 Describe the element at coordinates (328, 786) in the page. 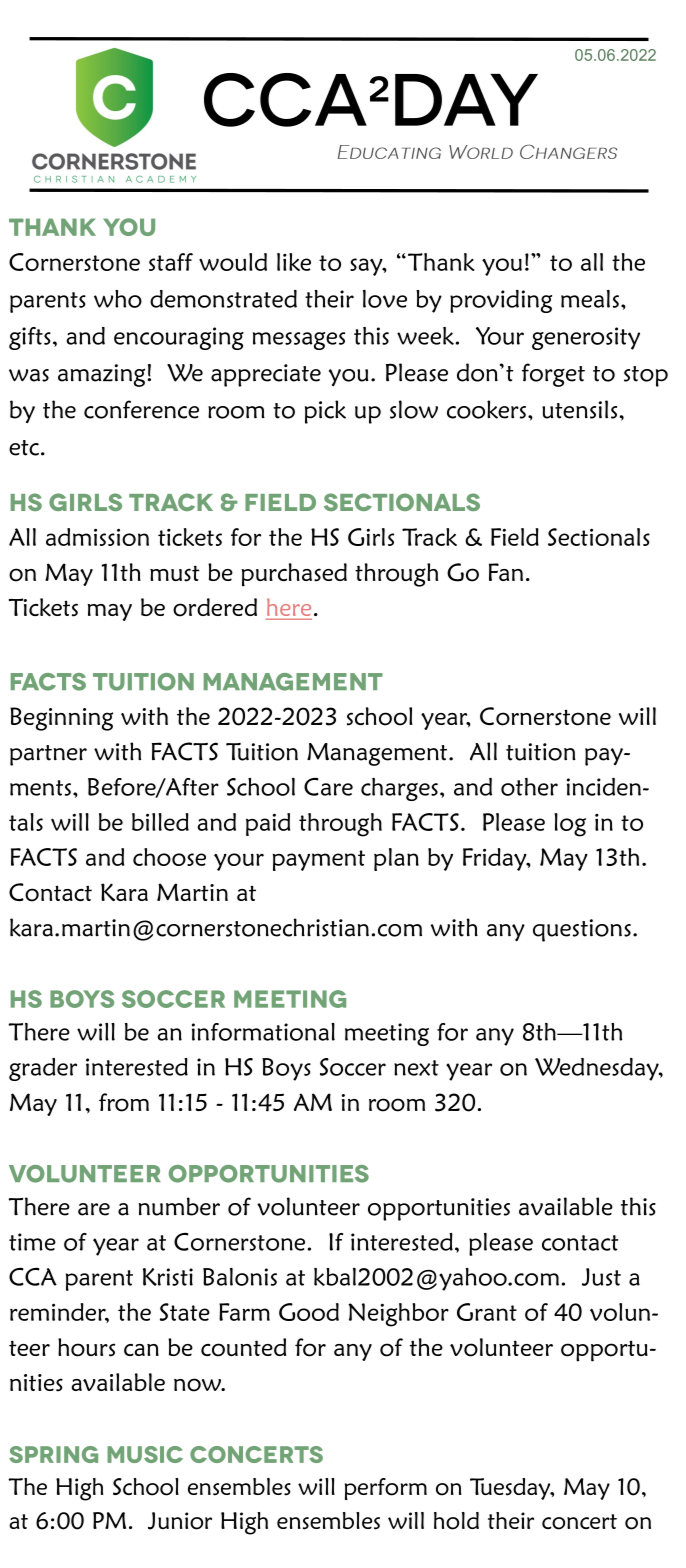

I see `Care` at that location.
